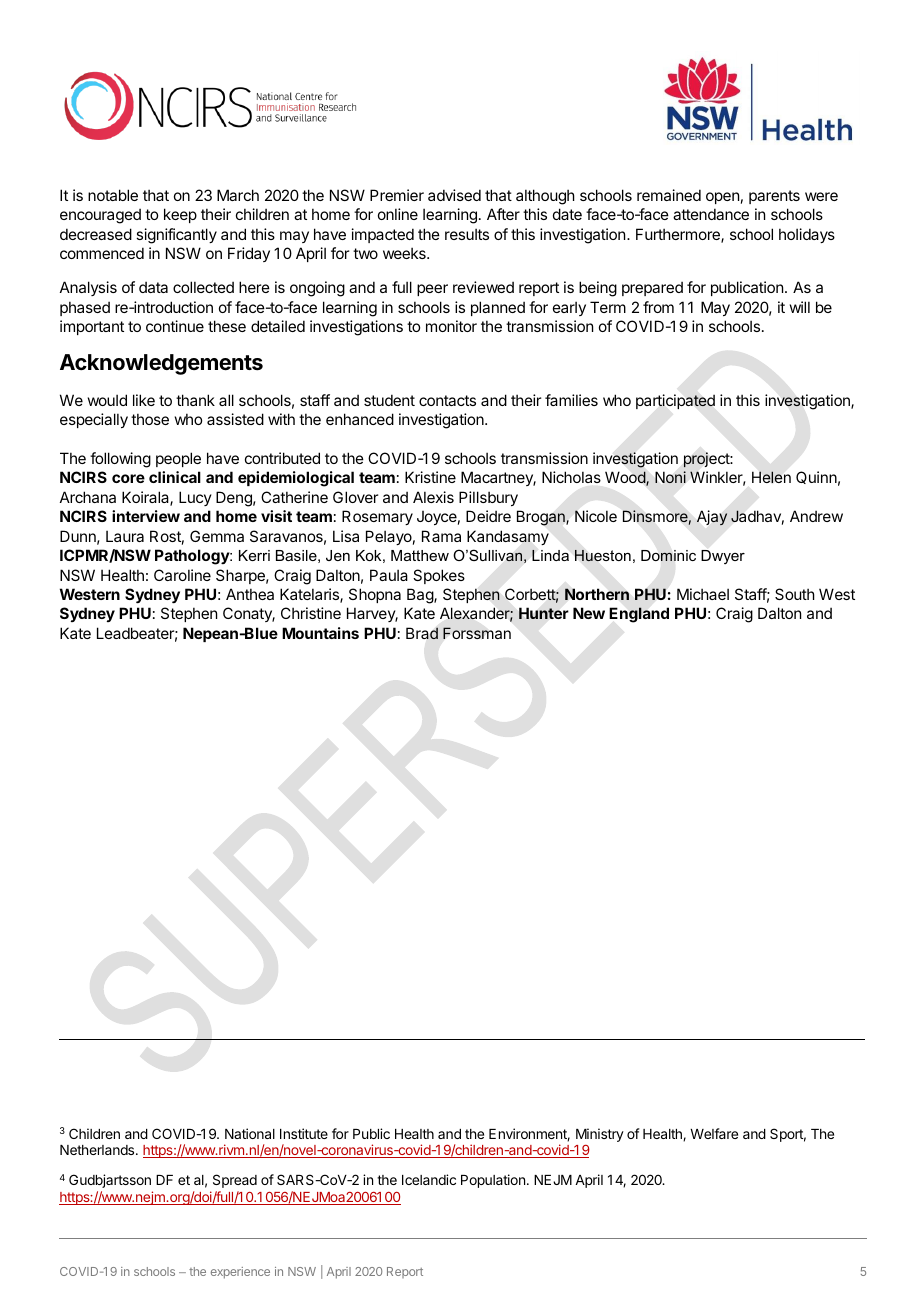 The height and width of the document is (1308, 924). I want to click on Mountains, so click(320, 633).
